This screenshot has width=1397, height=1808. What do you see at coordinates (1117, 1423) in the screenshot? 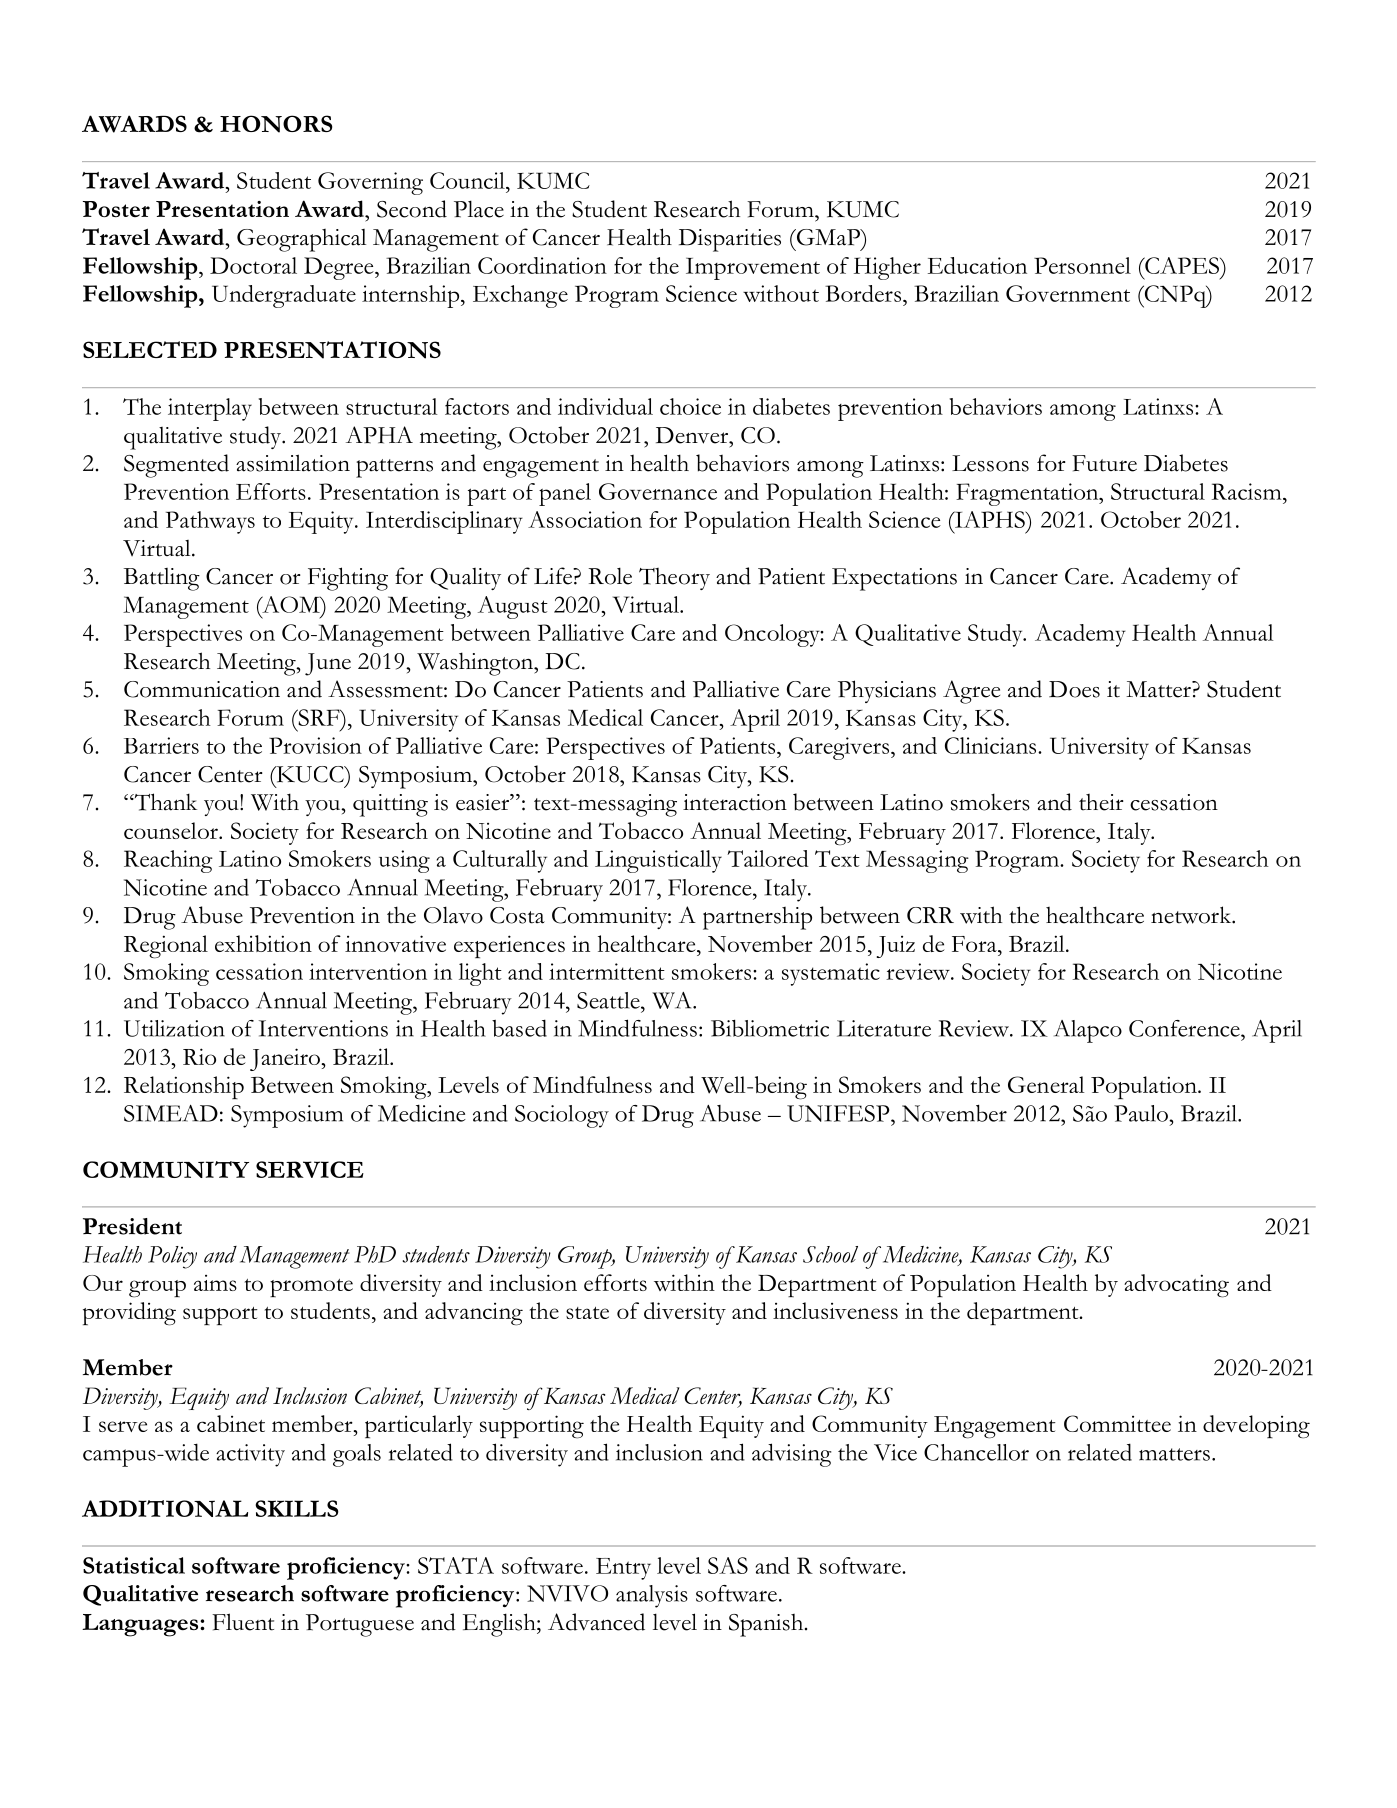
I see `Committee` at bounding box center [1117, 1423].
